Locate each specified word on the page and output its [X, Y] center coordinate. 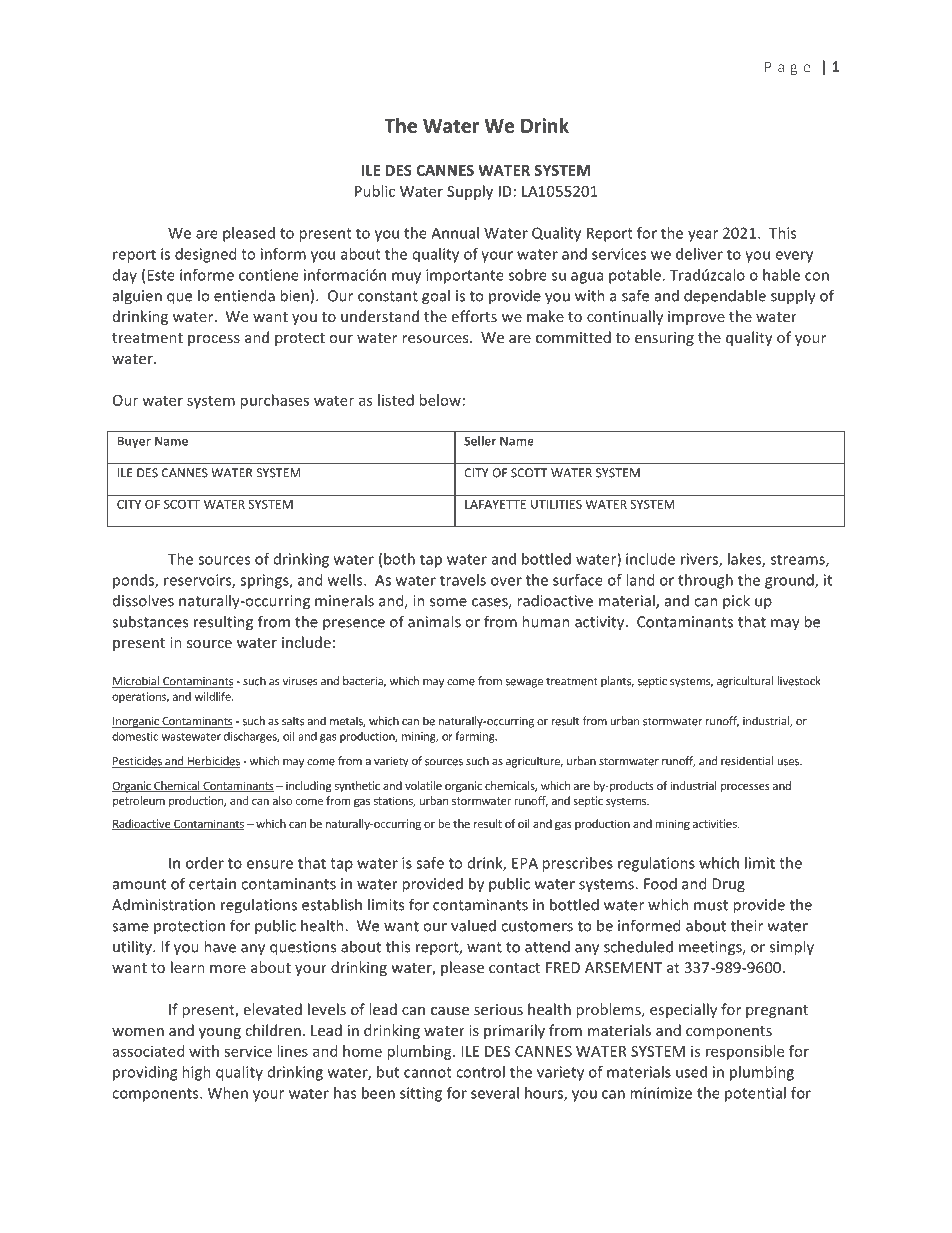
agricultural [745, 682]
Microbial [136, 682]
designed [205, 255]
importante [465, 276]
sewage [524, 683]
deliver [699, 254]
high [196, 1073]
